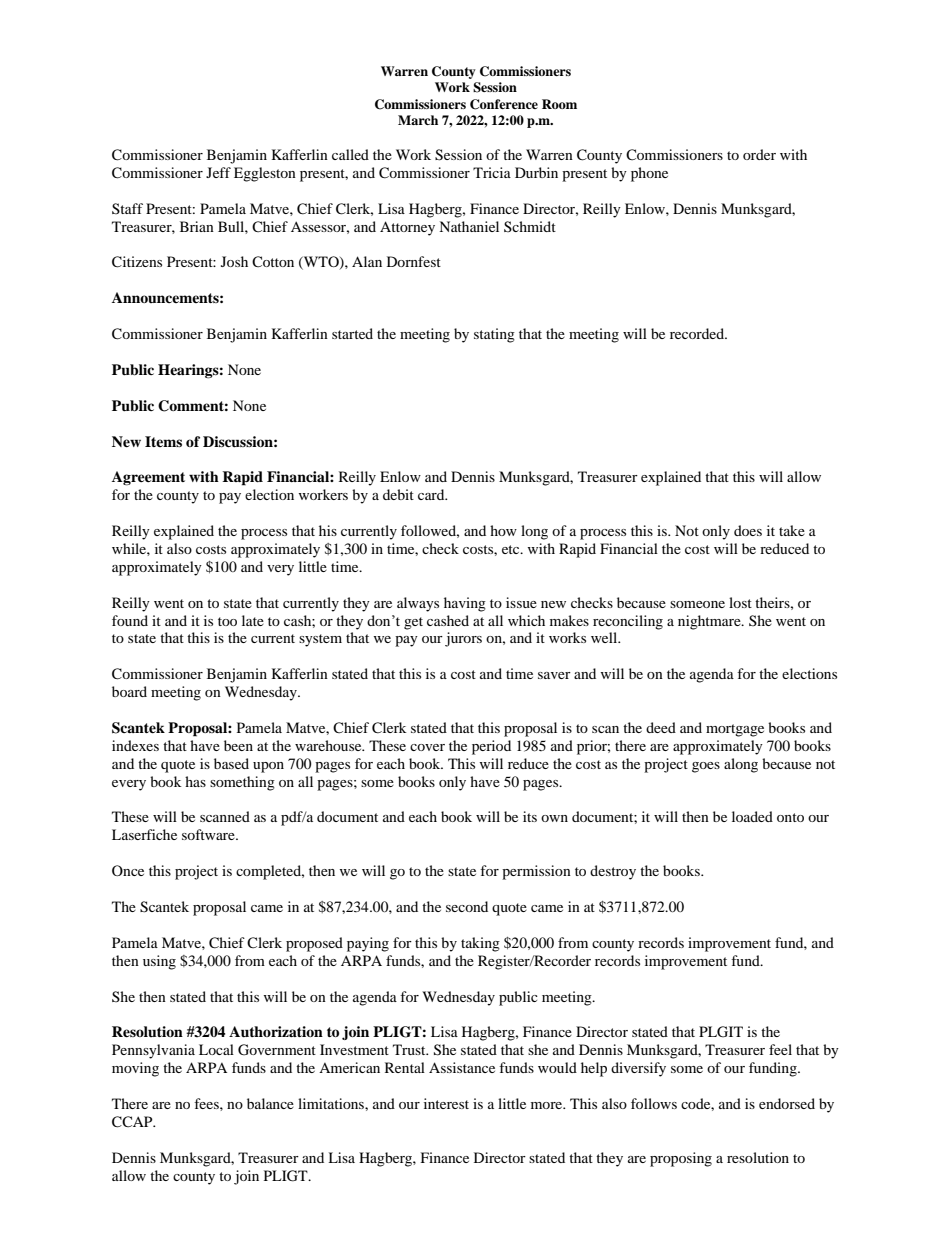  Describe the element at coordinates (216, 1049) in the screenshot. I see `Local` at that location.
